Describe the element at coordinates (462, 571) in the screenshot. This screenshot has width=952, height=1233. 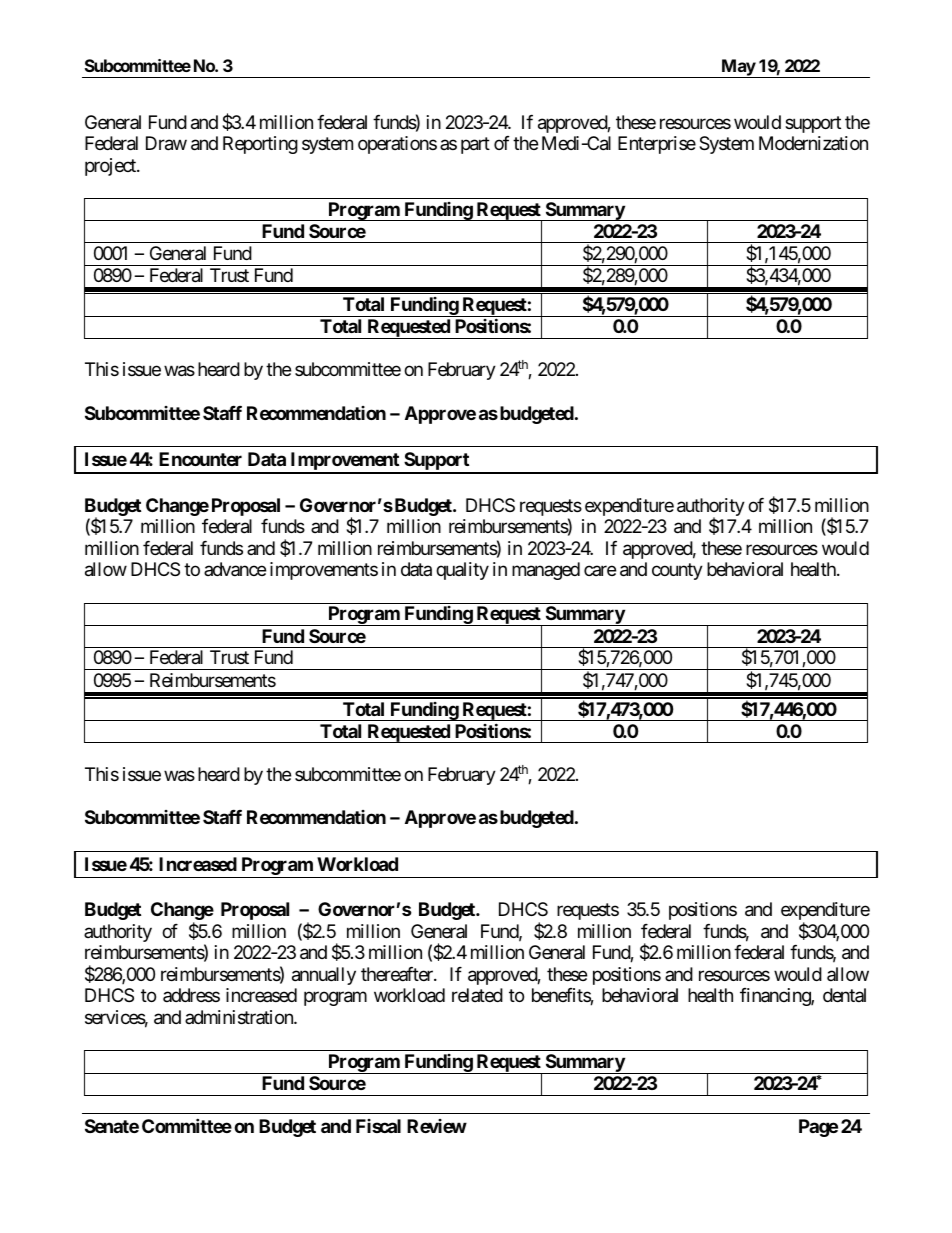
I see `quality` at that location.
